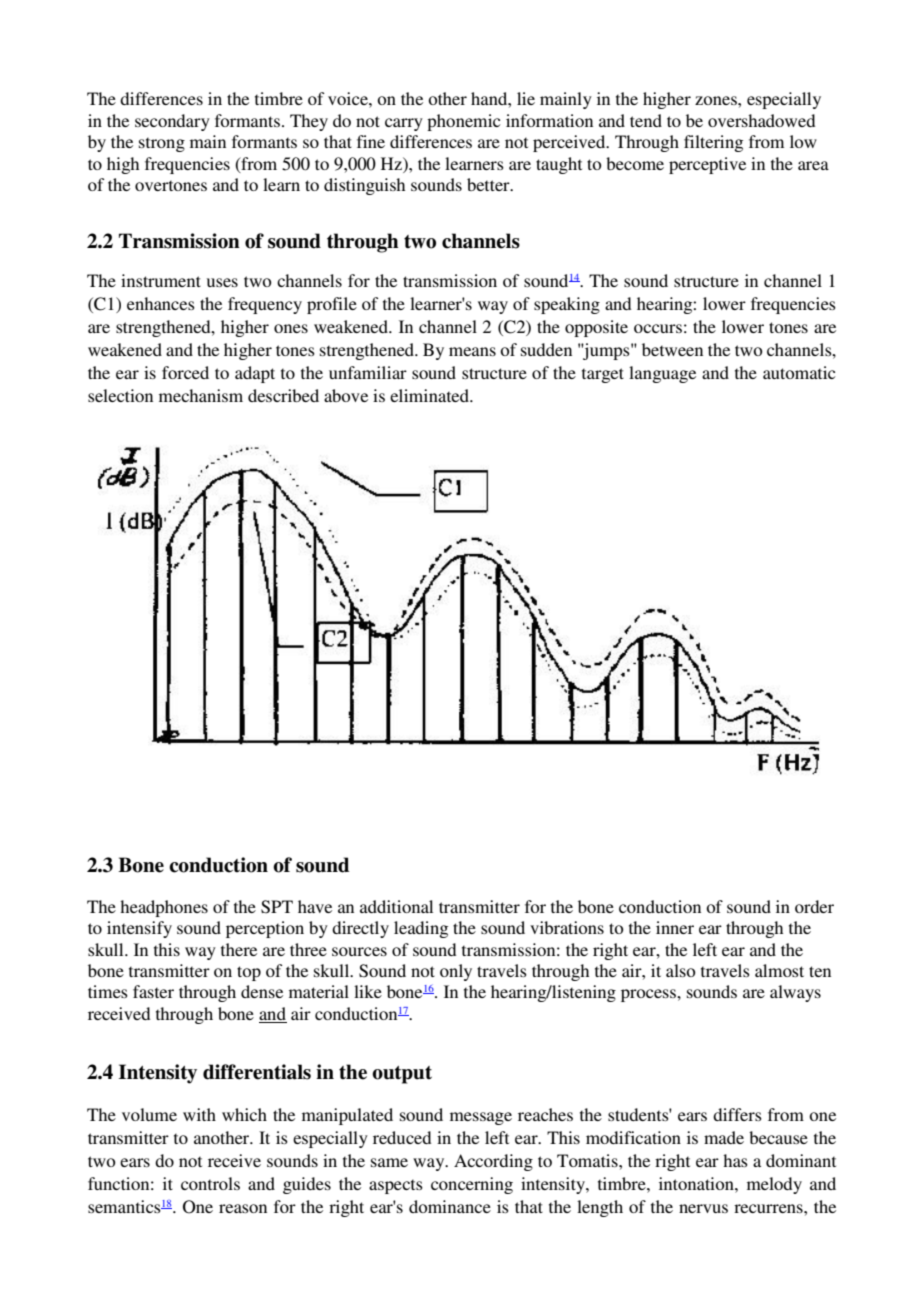 This document has width=924, height=1309. What do you see at coordinates (210, 1183) in the document?
I see `controls` at bounding box center [210, 1183].
